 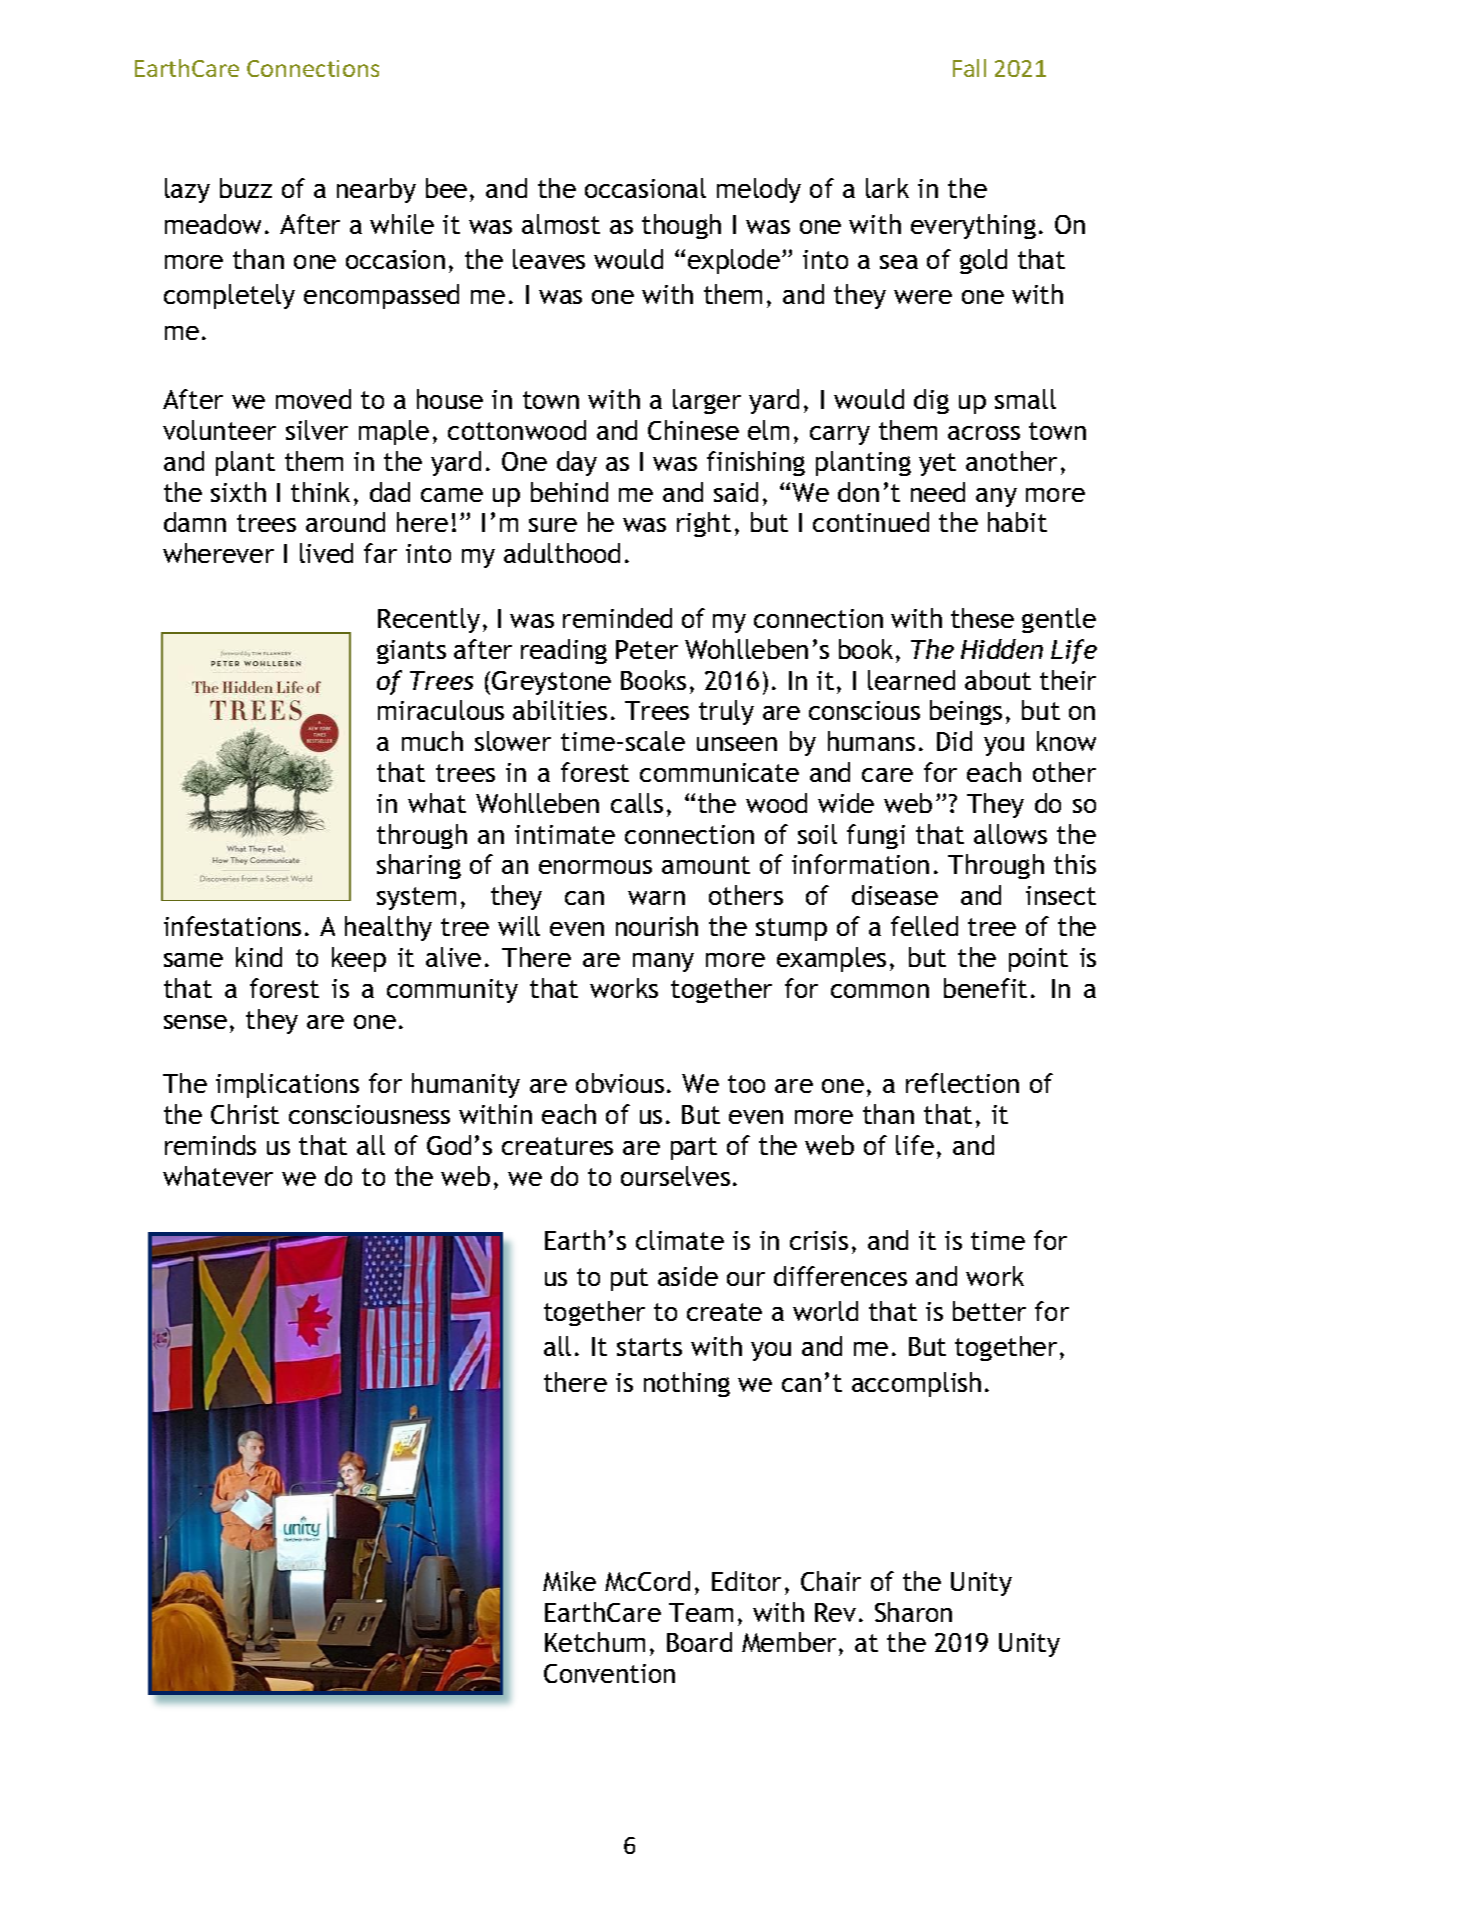 I want to click on reflection, so click(x=962, y=1083).
